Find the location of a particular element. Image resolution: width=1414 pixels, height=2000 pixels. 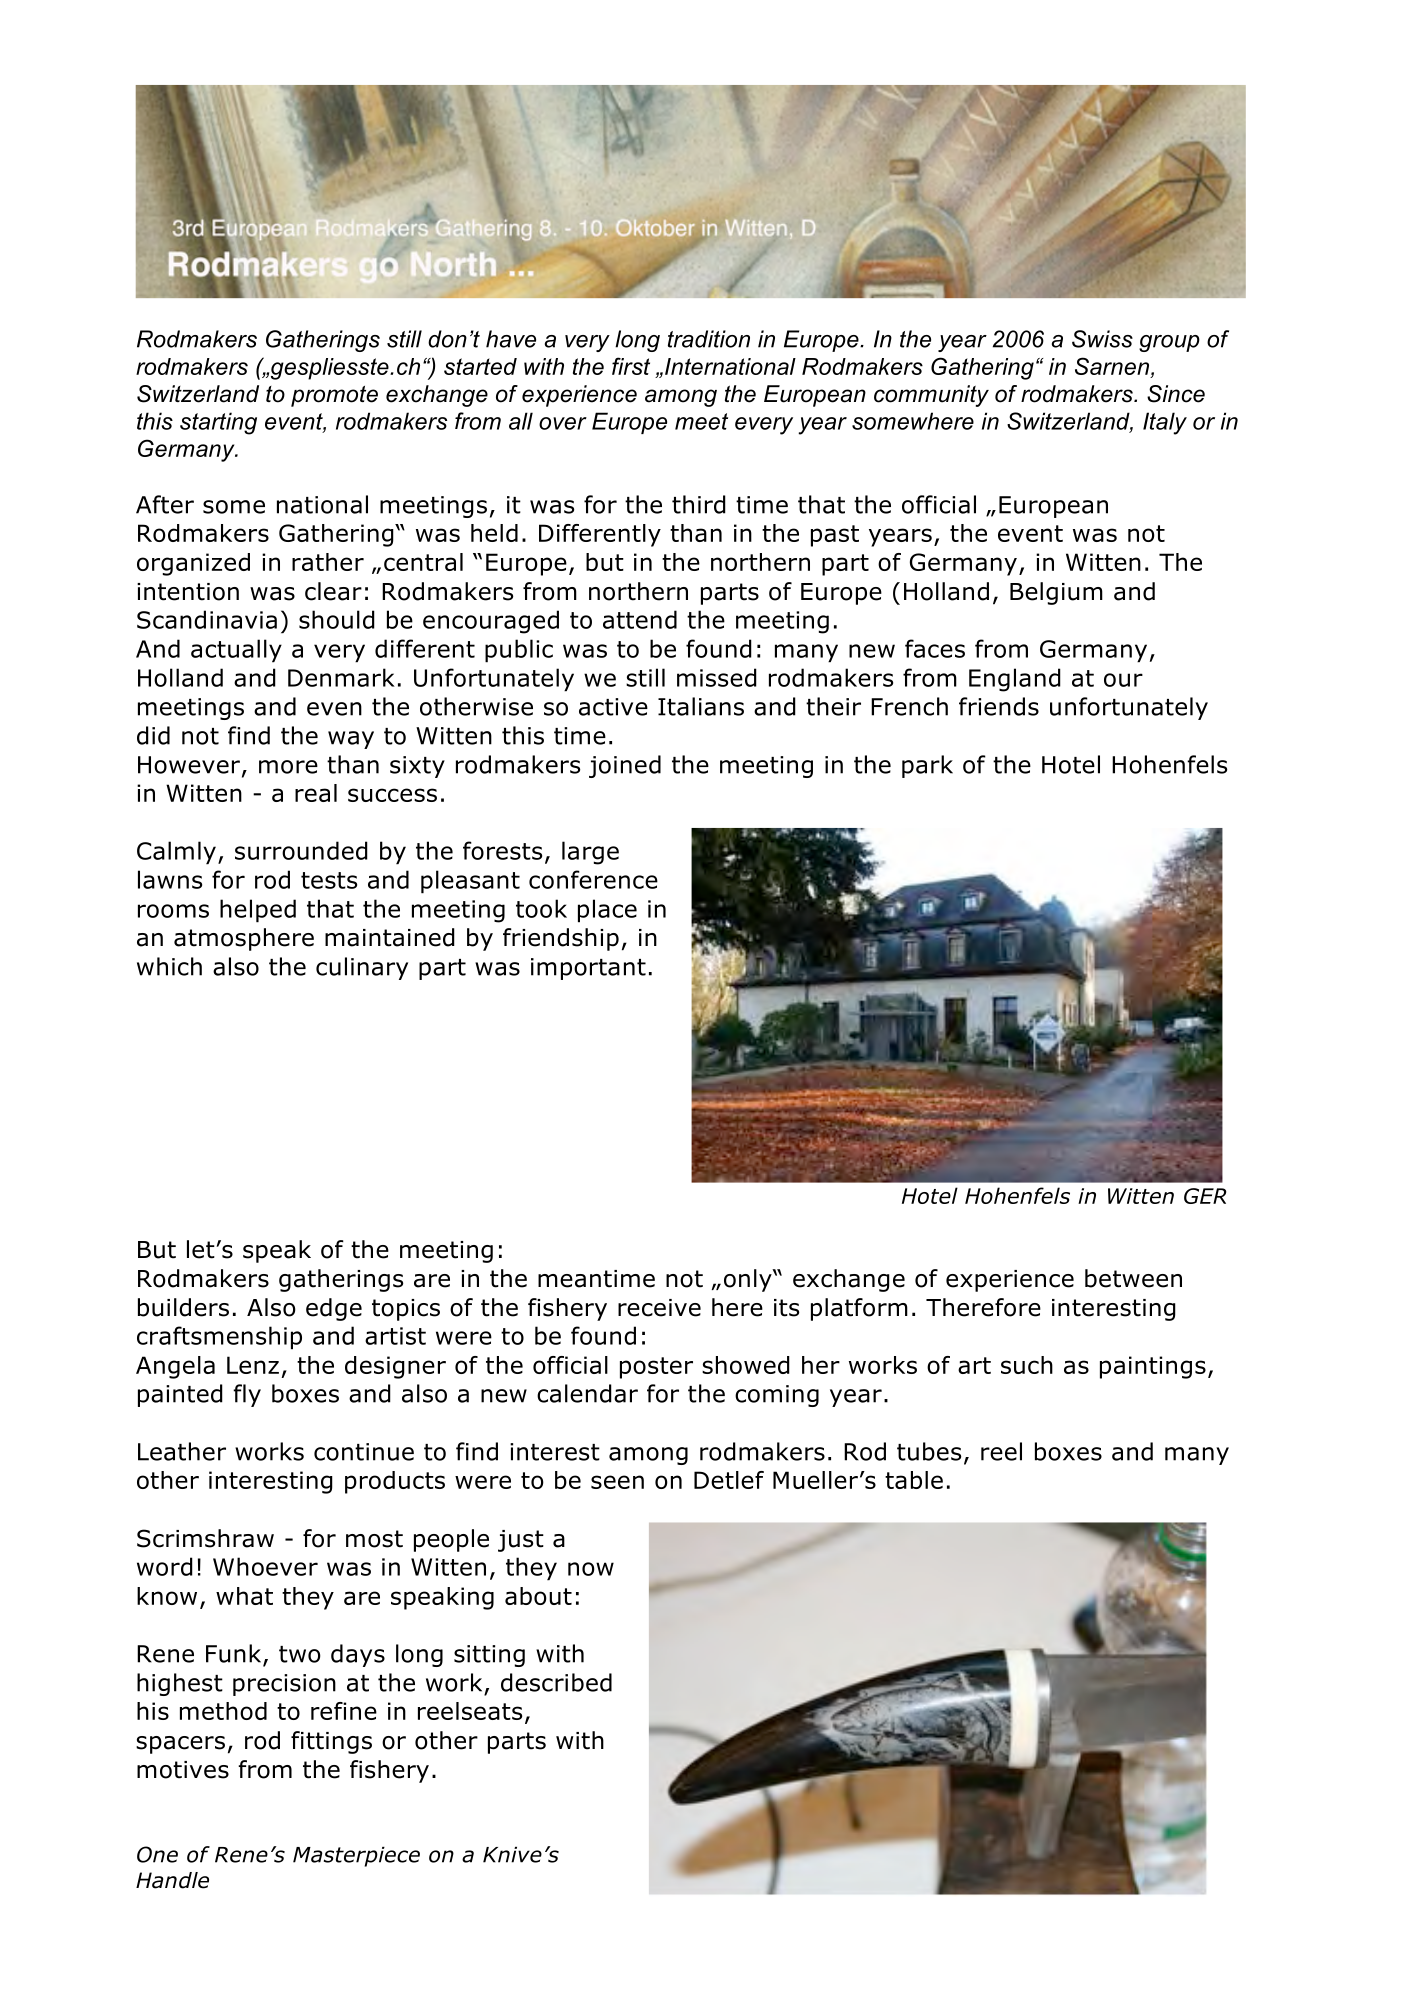

such is located at coordinates (1027, 1365).
